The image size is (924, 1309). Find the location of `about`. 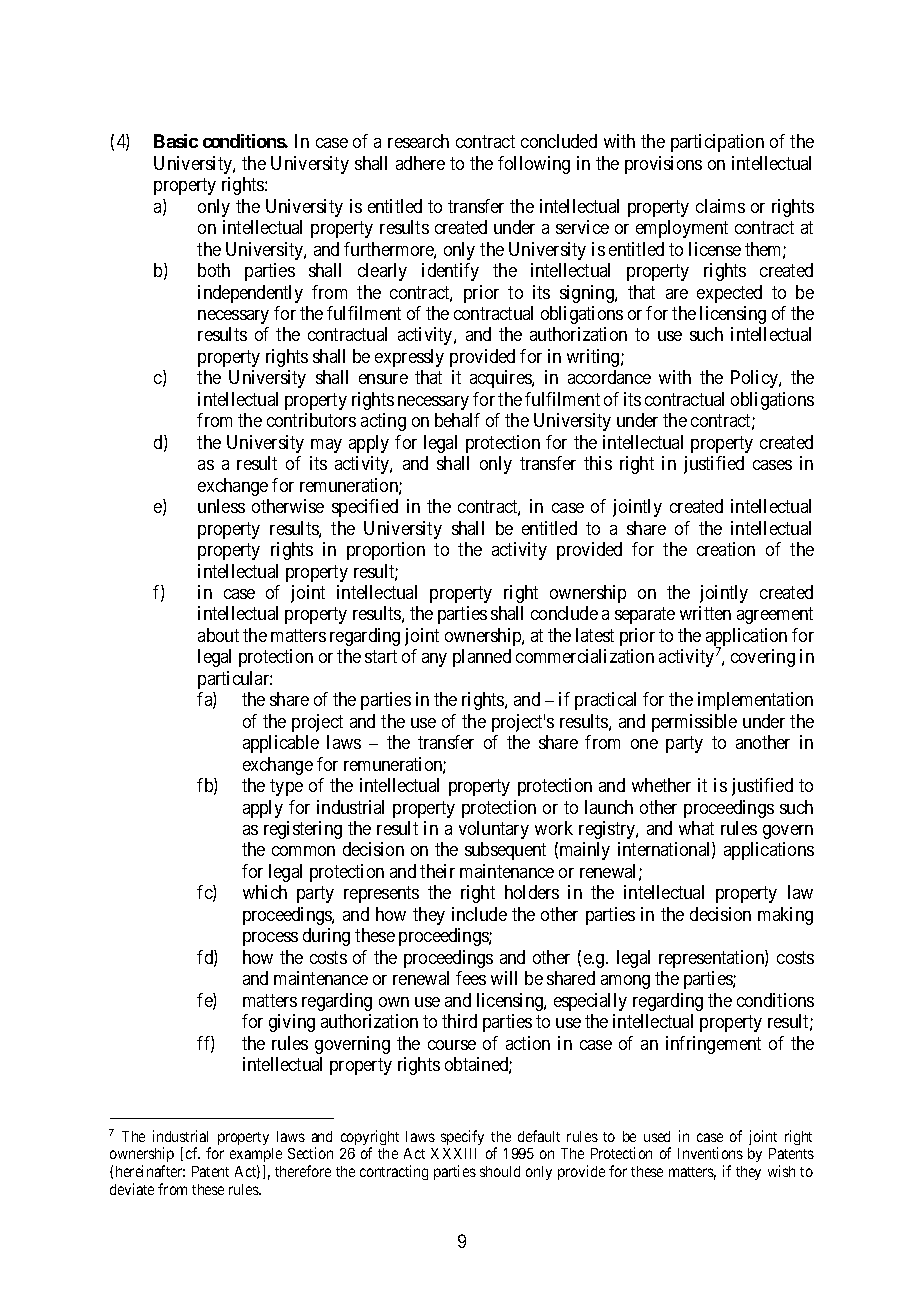

about is located at coordinates (218, 635).
